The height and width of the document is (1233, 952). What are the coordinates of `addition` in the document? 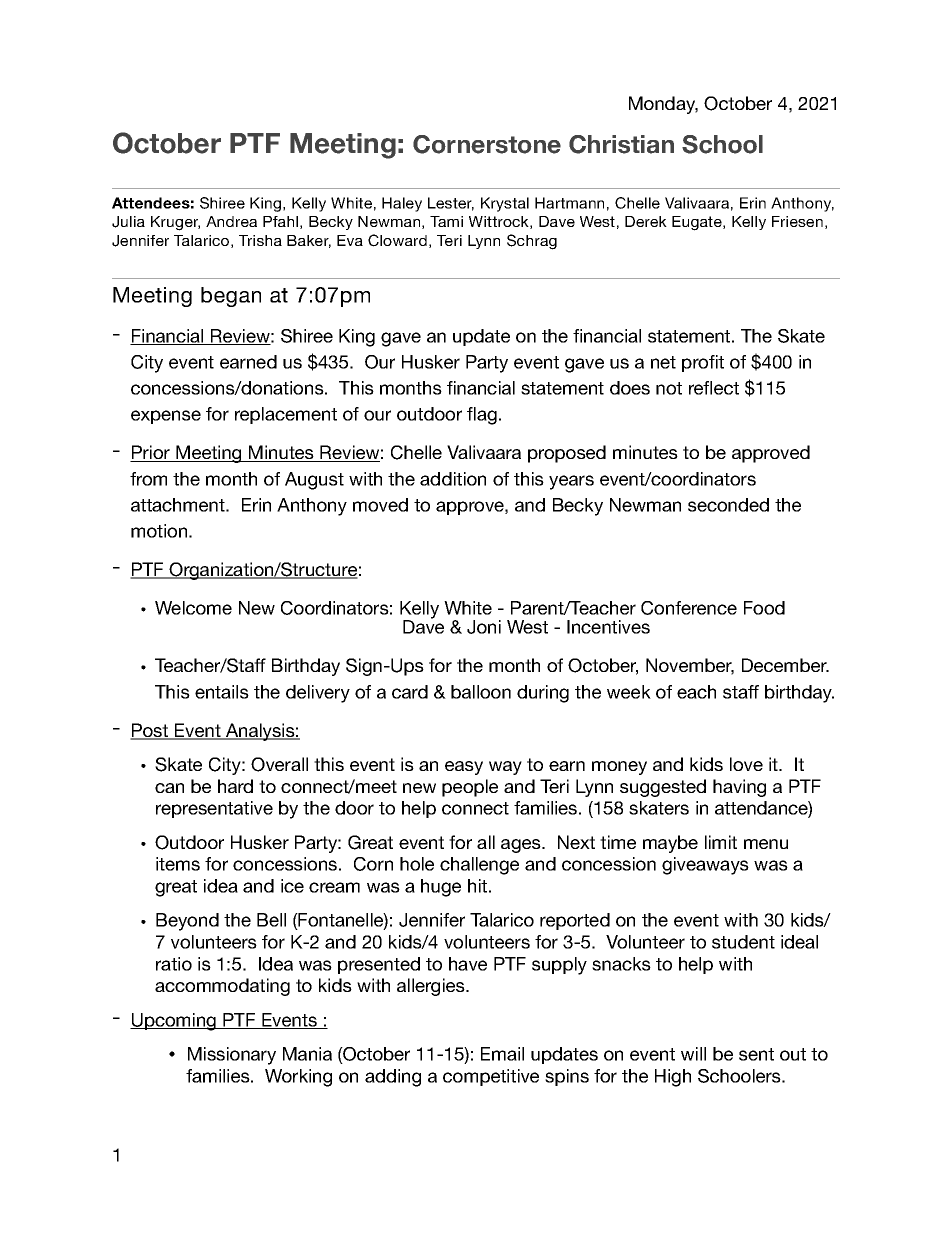 It's located at (453, 479).
